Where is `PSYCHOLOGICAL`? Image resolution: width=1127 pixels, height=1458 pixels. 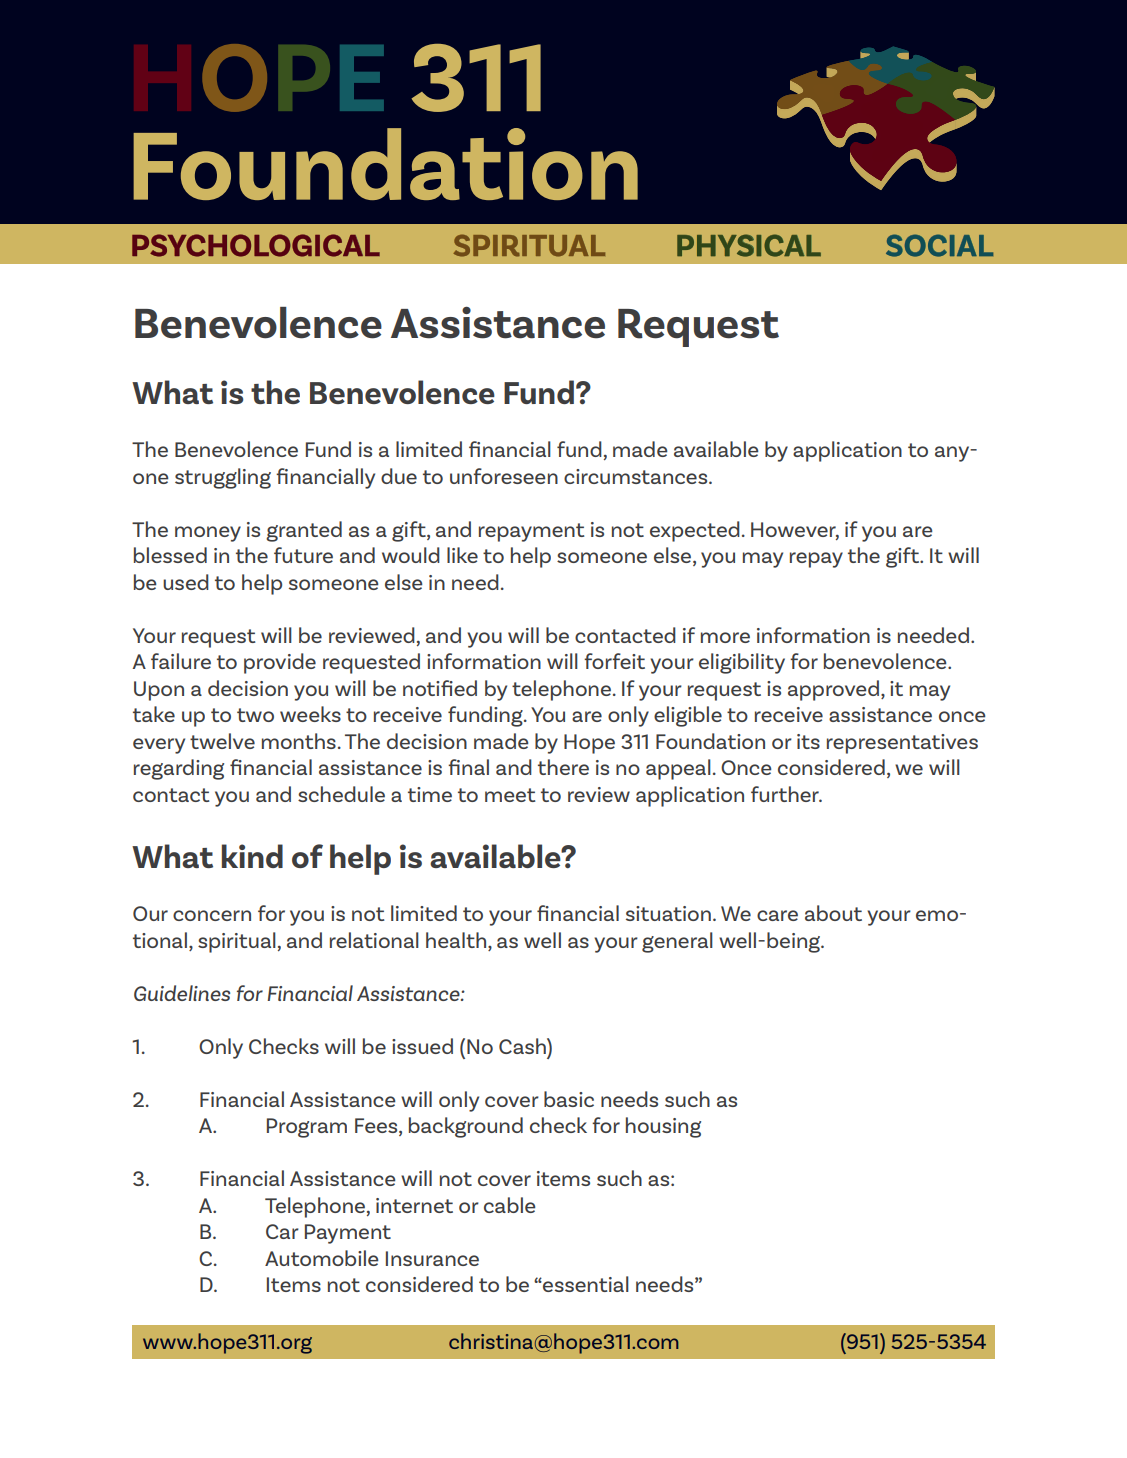 PSYCHOLOGICAL is located at coordinates (256, 245).
